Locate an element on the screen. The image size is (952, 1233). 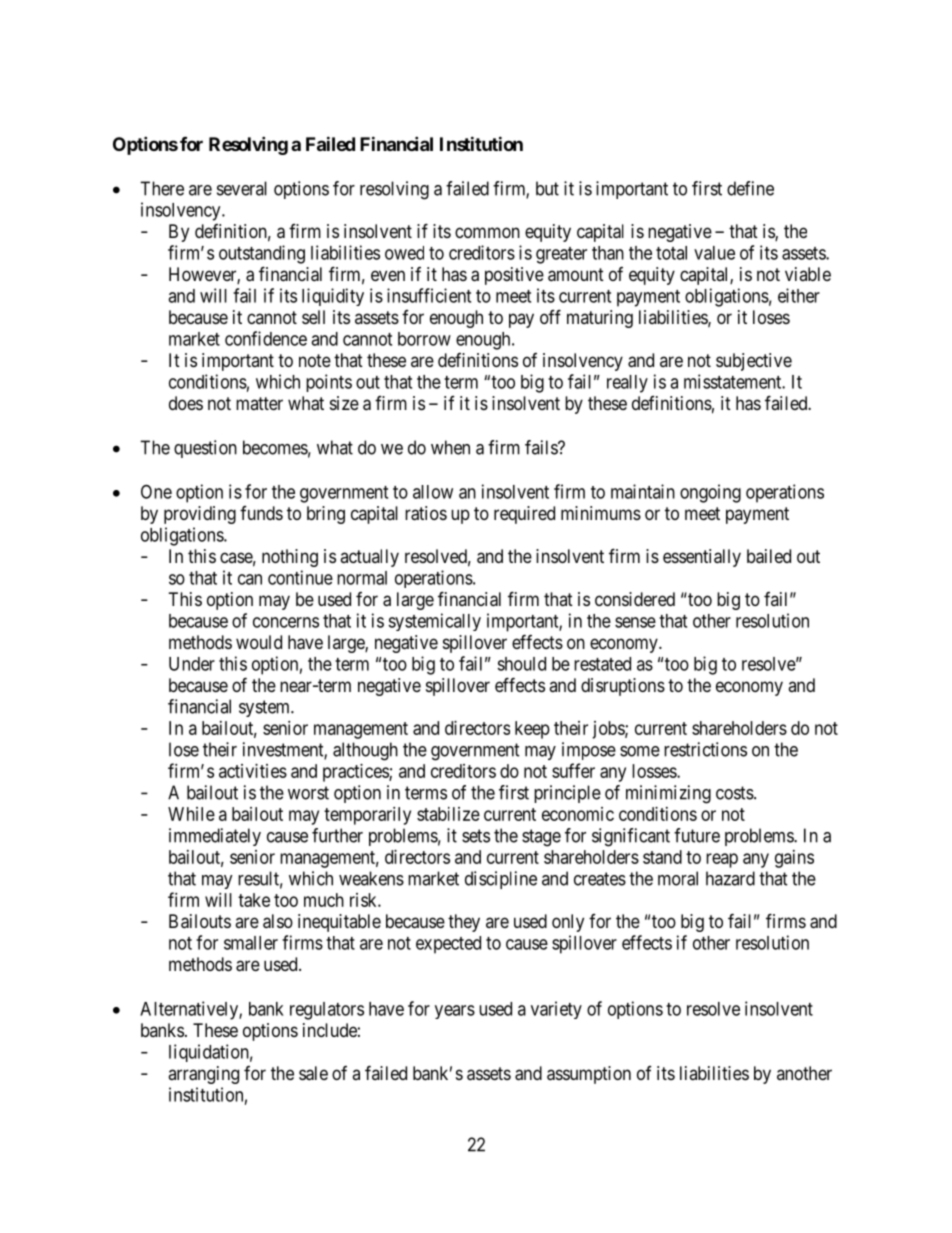
arranging is located at coordinates (203, 1075).
